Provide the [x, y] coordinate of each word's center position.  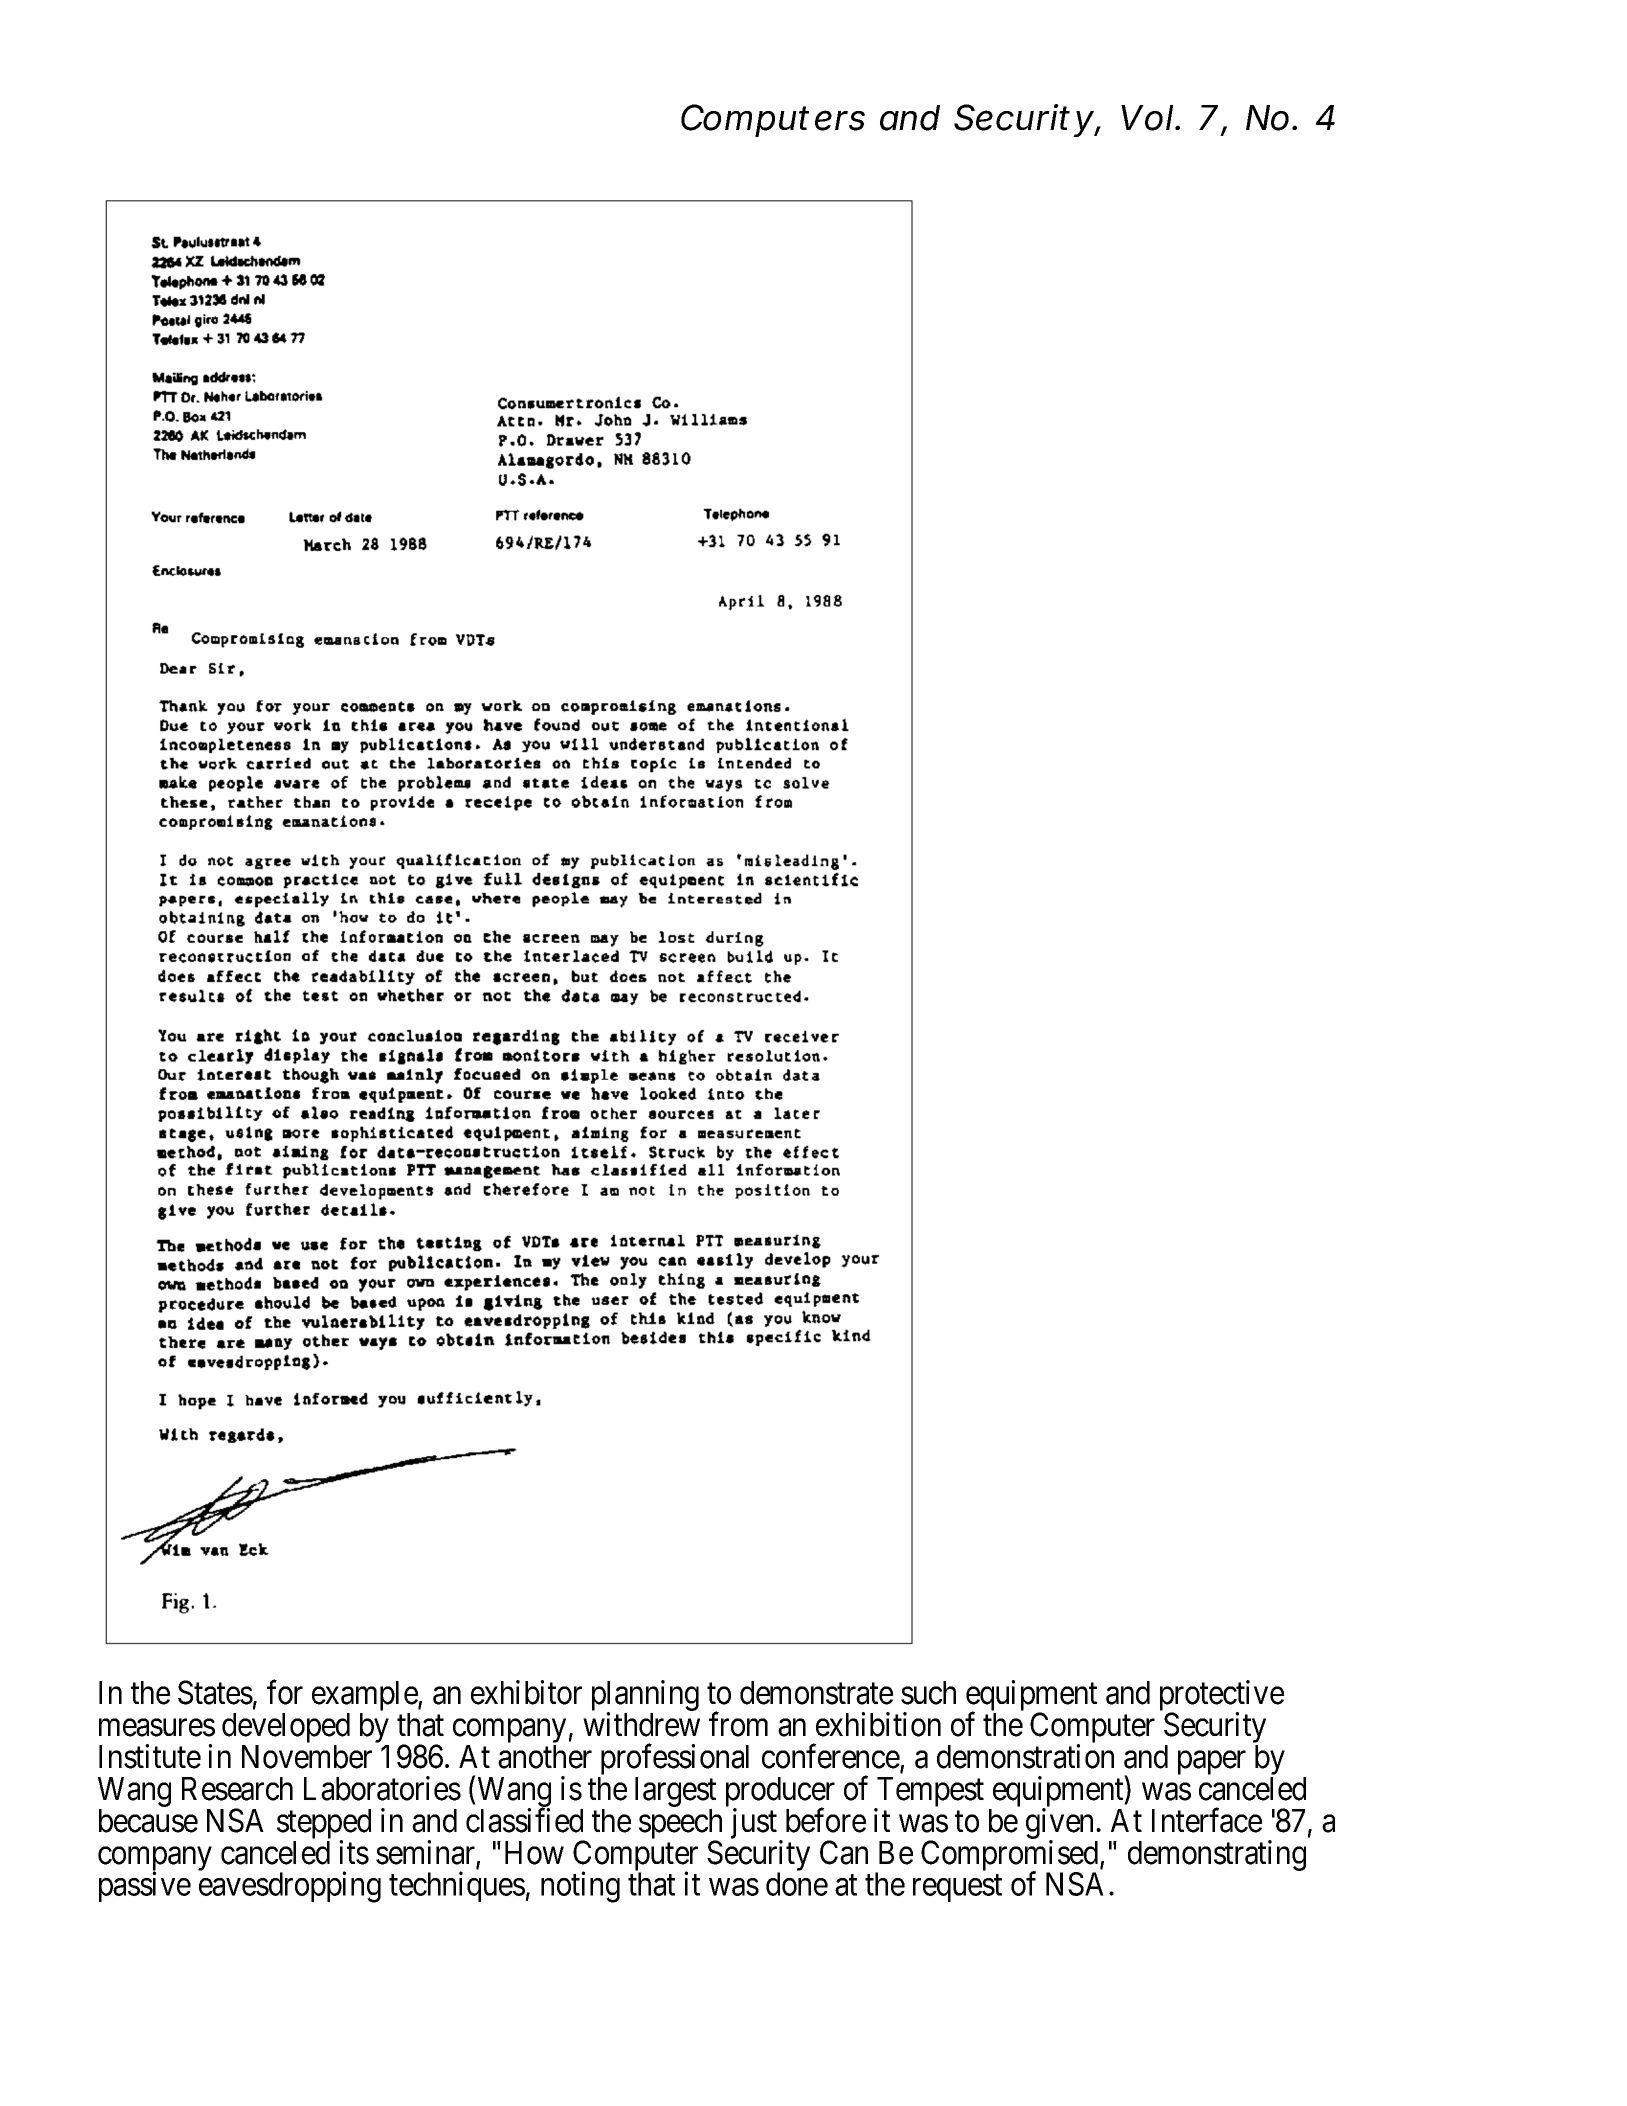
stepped [324, 1825]
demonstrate [816, 1693]
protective [1222, 1697]
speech [680, 1825]
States [215, 1692]
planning [645, 1697]
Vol [1147, 118]
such [928, 1693]
